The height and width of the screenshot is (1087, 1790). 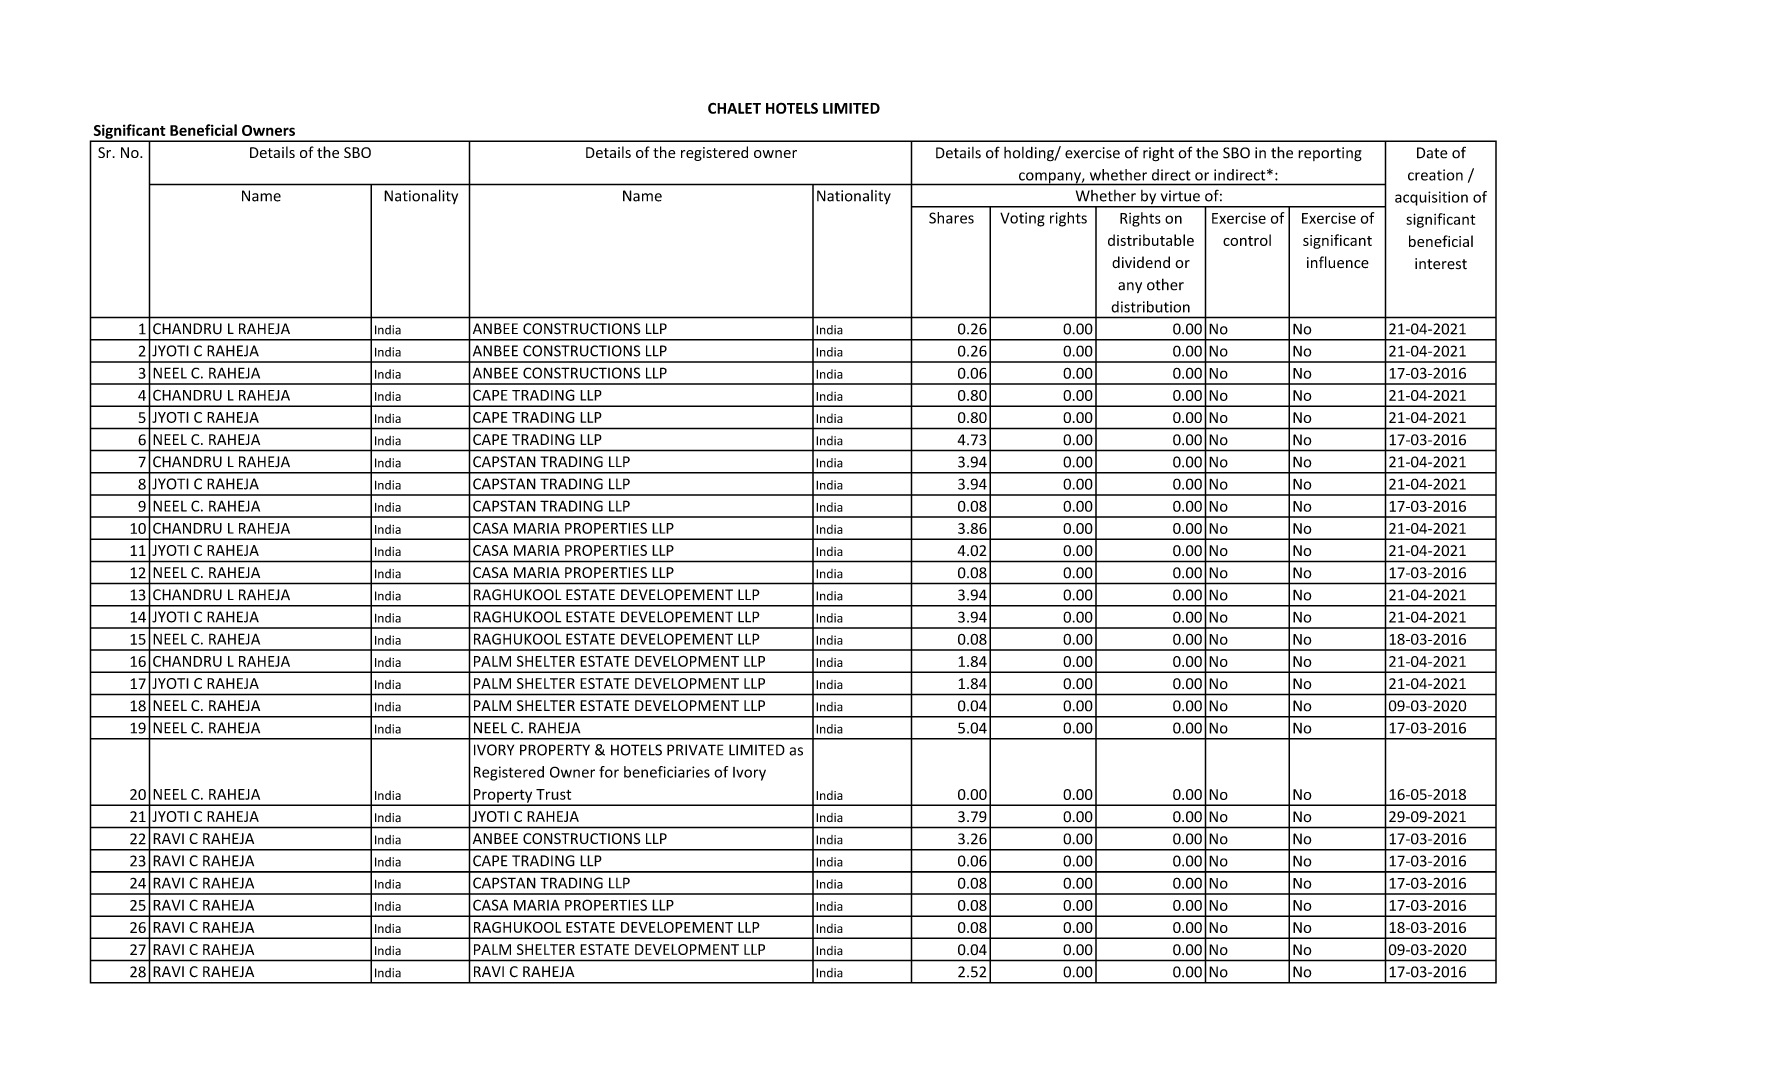 What do you see at coordinates (734, 108) in the screenshot?
I see `CHALET` at bounding box center [734, 108].
